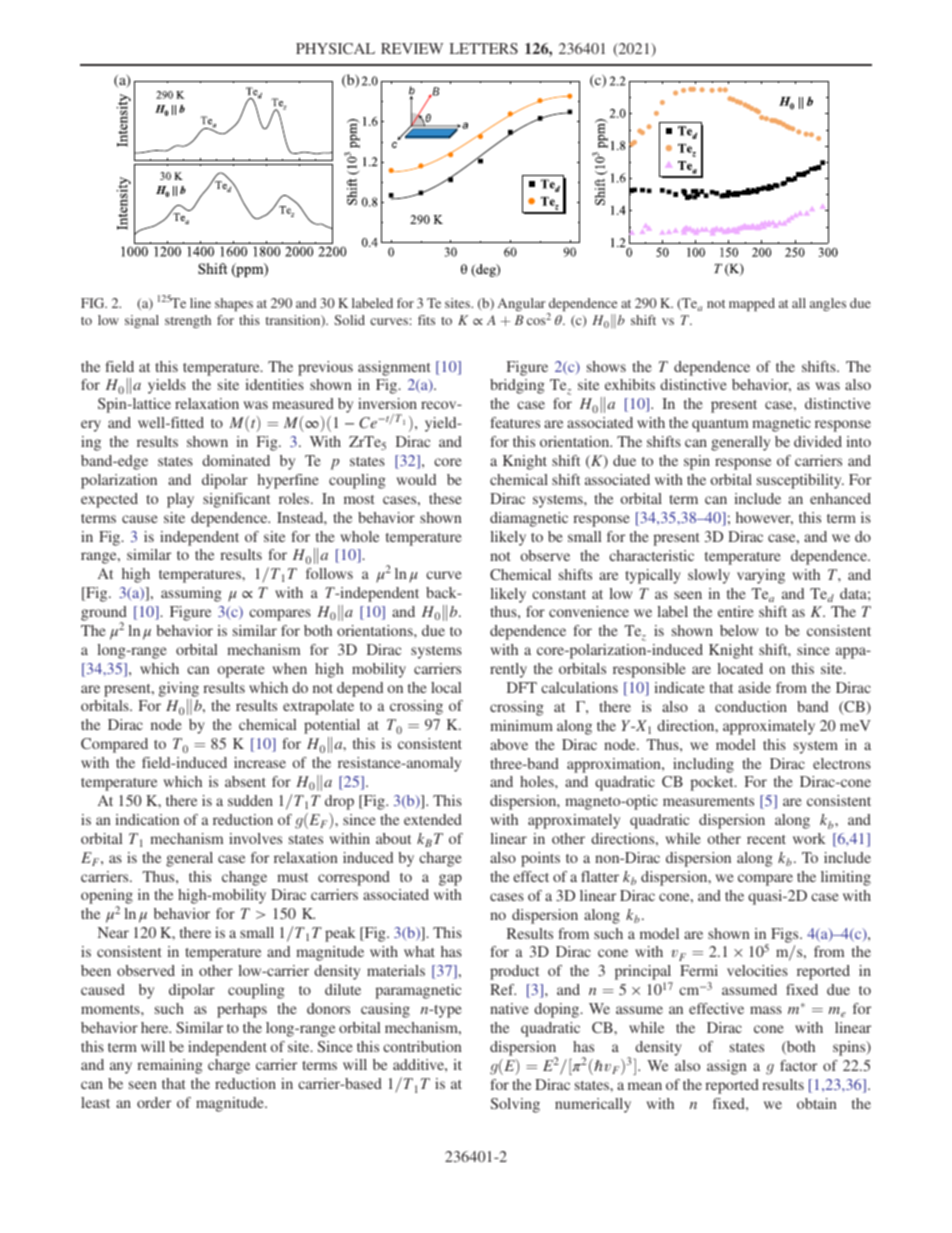 The image size is (952, 1233). What do you see at coordinates (828, 304) in the page?
I see `angles` at bounding box center [828, 304].
